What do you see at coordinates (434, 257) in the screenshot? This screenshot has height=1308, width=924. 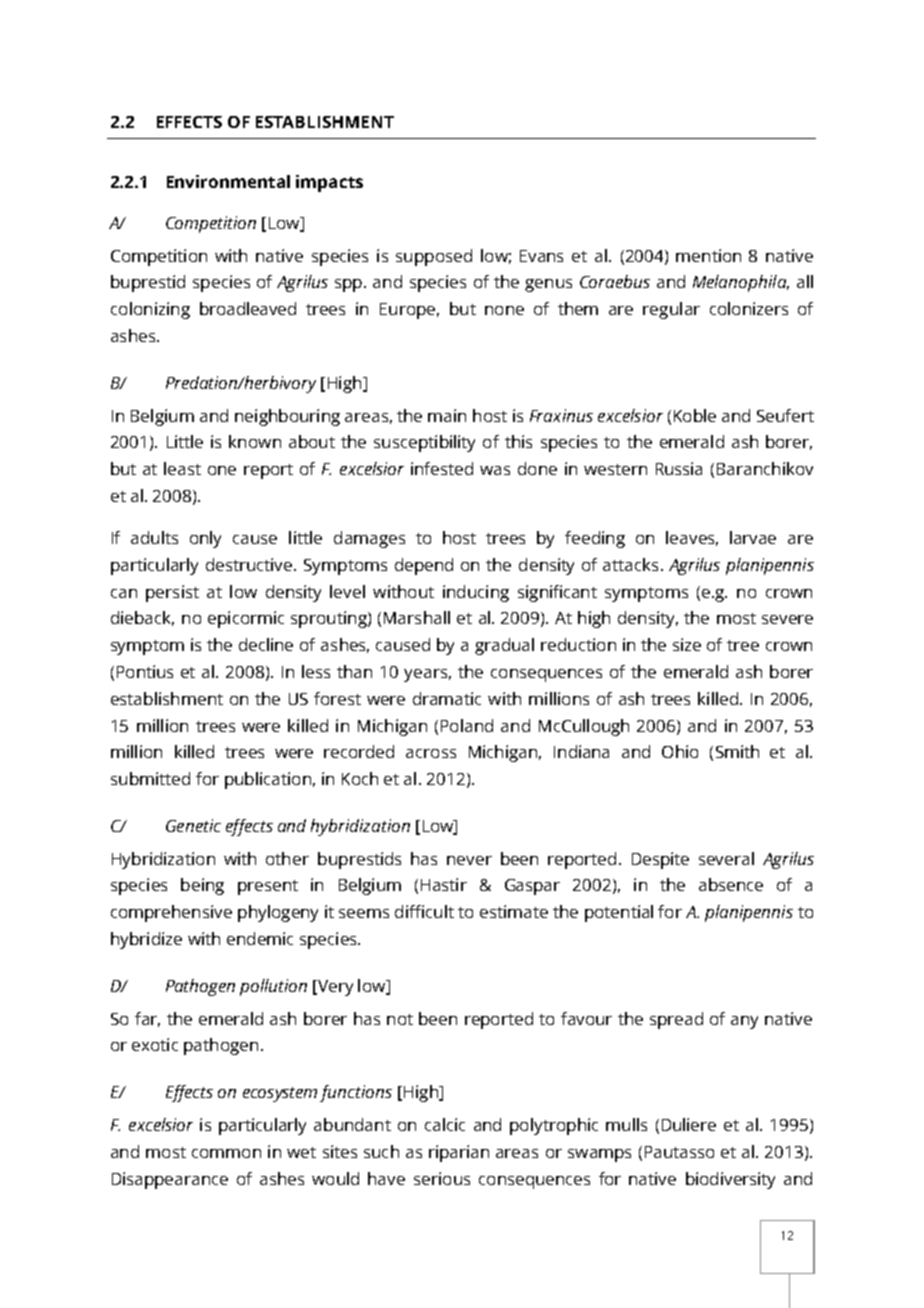 I see `supposed` at bounding box center [434, 257].
